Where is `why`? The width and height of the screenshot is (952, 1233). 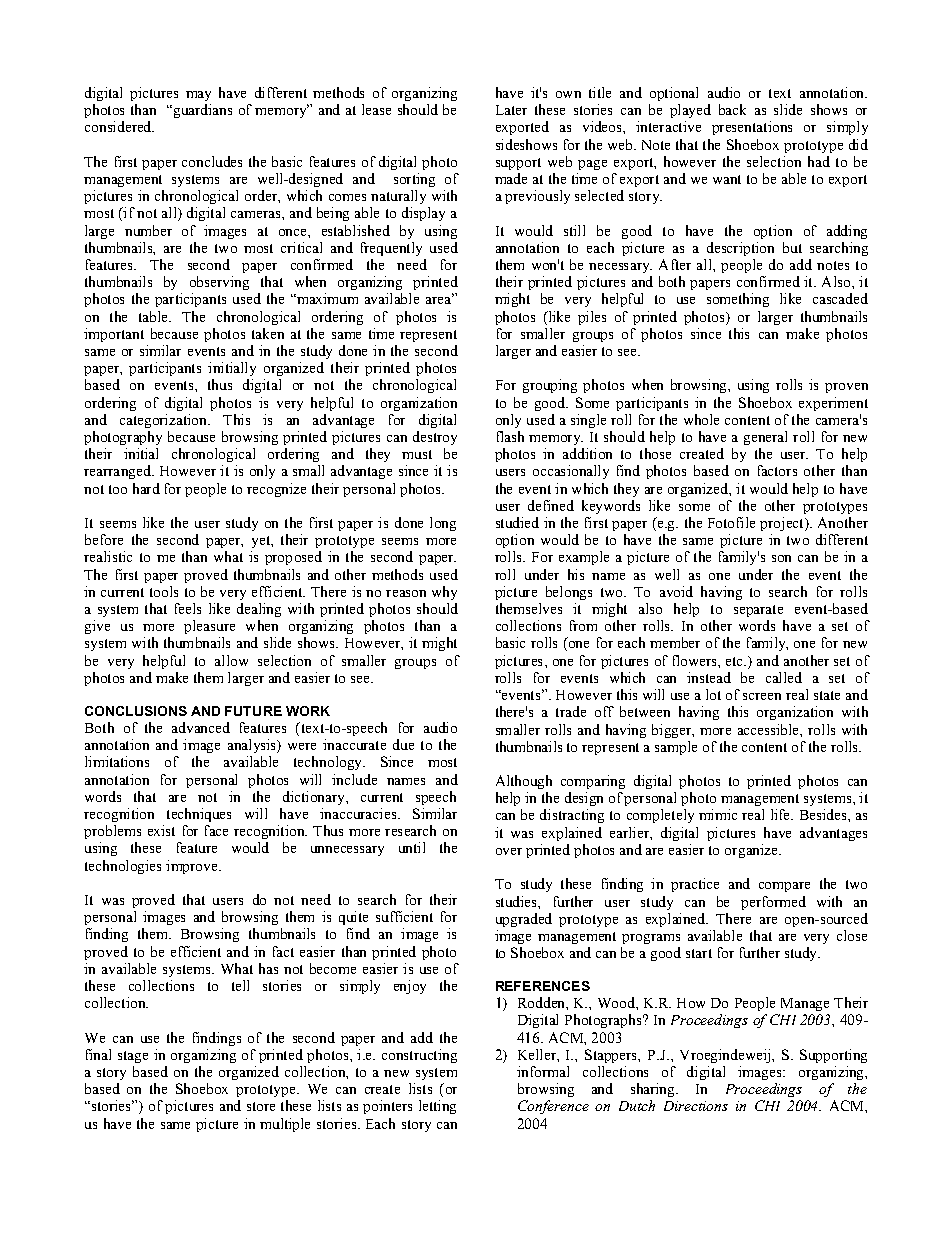 why is located at coordinates (444, 593).
